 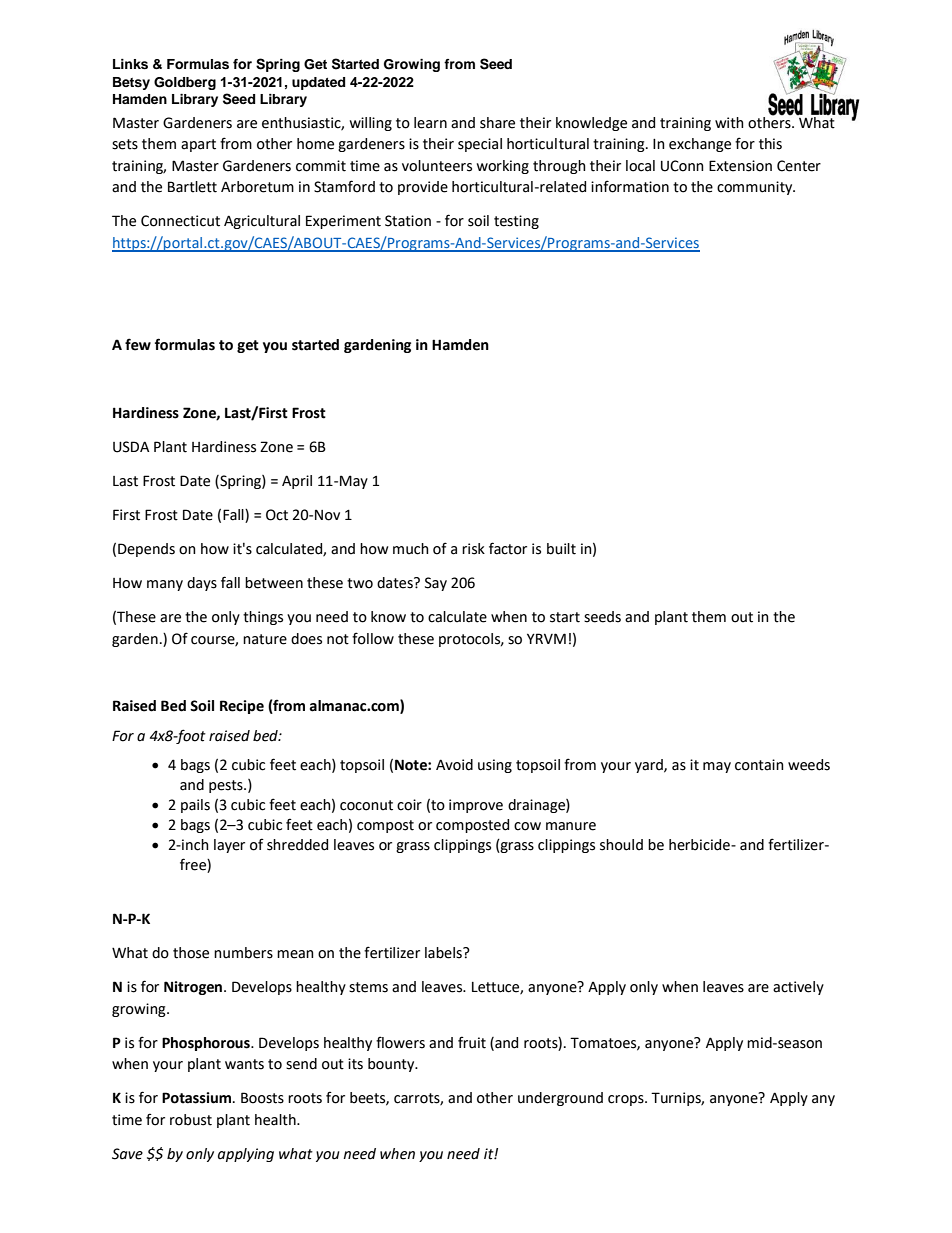 What do you see at coordinates (202, 584) in the screenshot?
I see `days` at bounding box center [202, 584].
